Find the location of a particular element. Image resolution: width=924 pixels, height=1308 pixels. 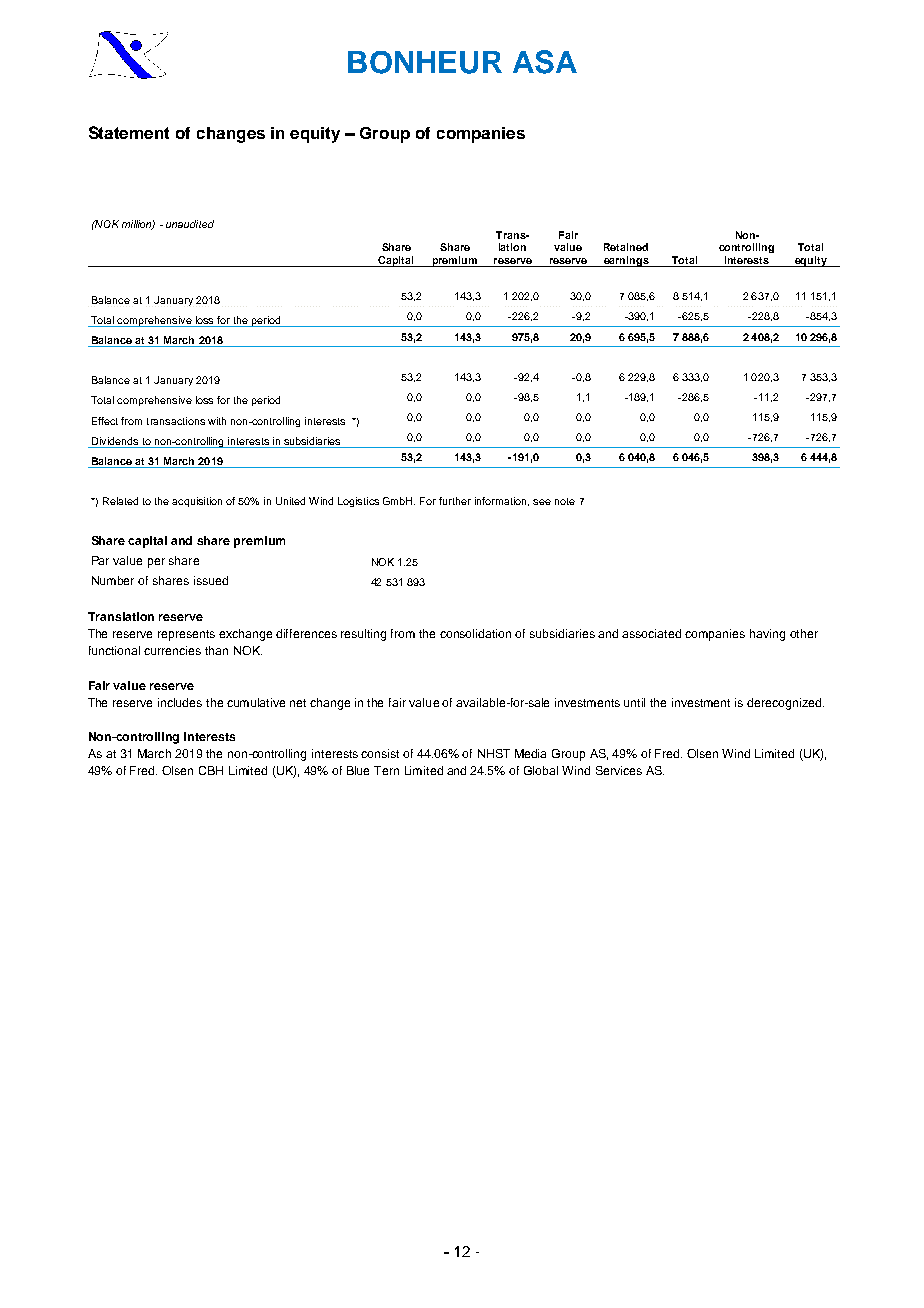

acquisition is located at coordinates (197, 502).
